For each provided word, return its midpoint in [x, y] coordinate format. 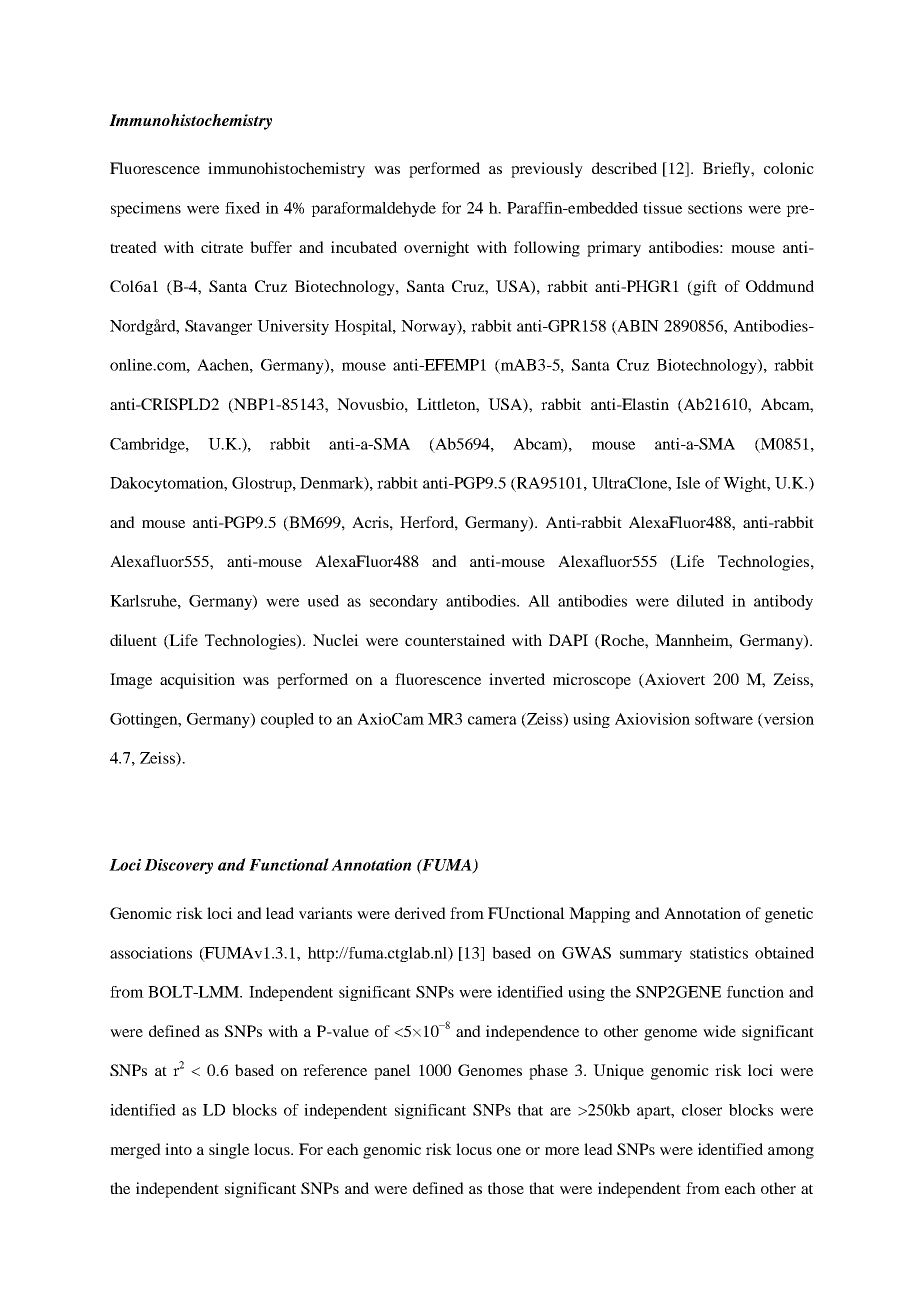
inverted [517, 679]
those [506, 1188]
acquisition [197, 681]
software [724, 719]
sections [715, 208]
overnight [436, 249]
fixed [242, 208]
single [229, 1151]
